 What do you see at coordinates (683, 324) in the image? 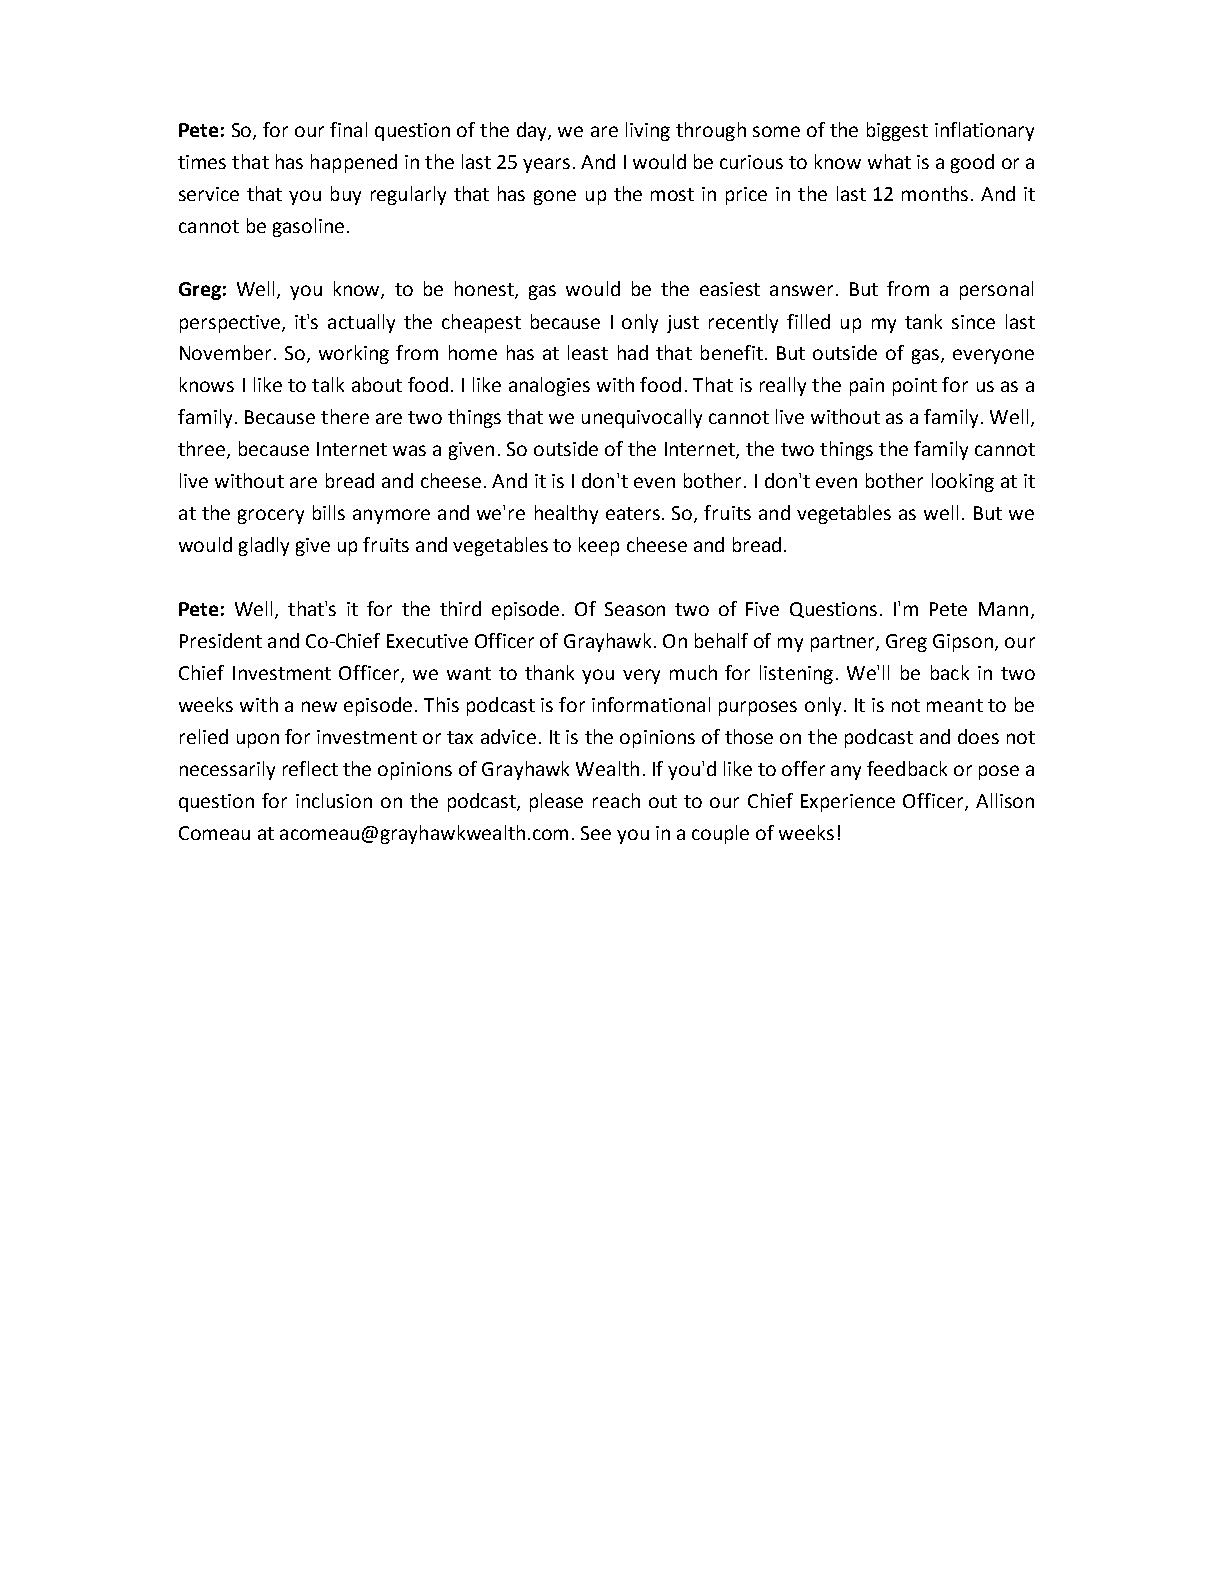
I see `just` at bounding box center [683, 324].
